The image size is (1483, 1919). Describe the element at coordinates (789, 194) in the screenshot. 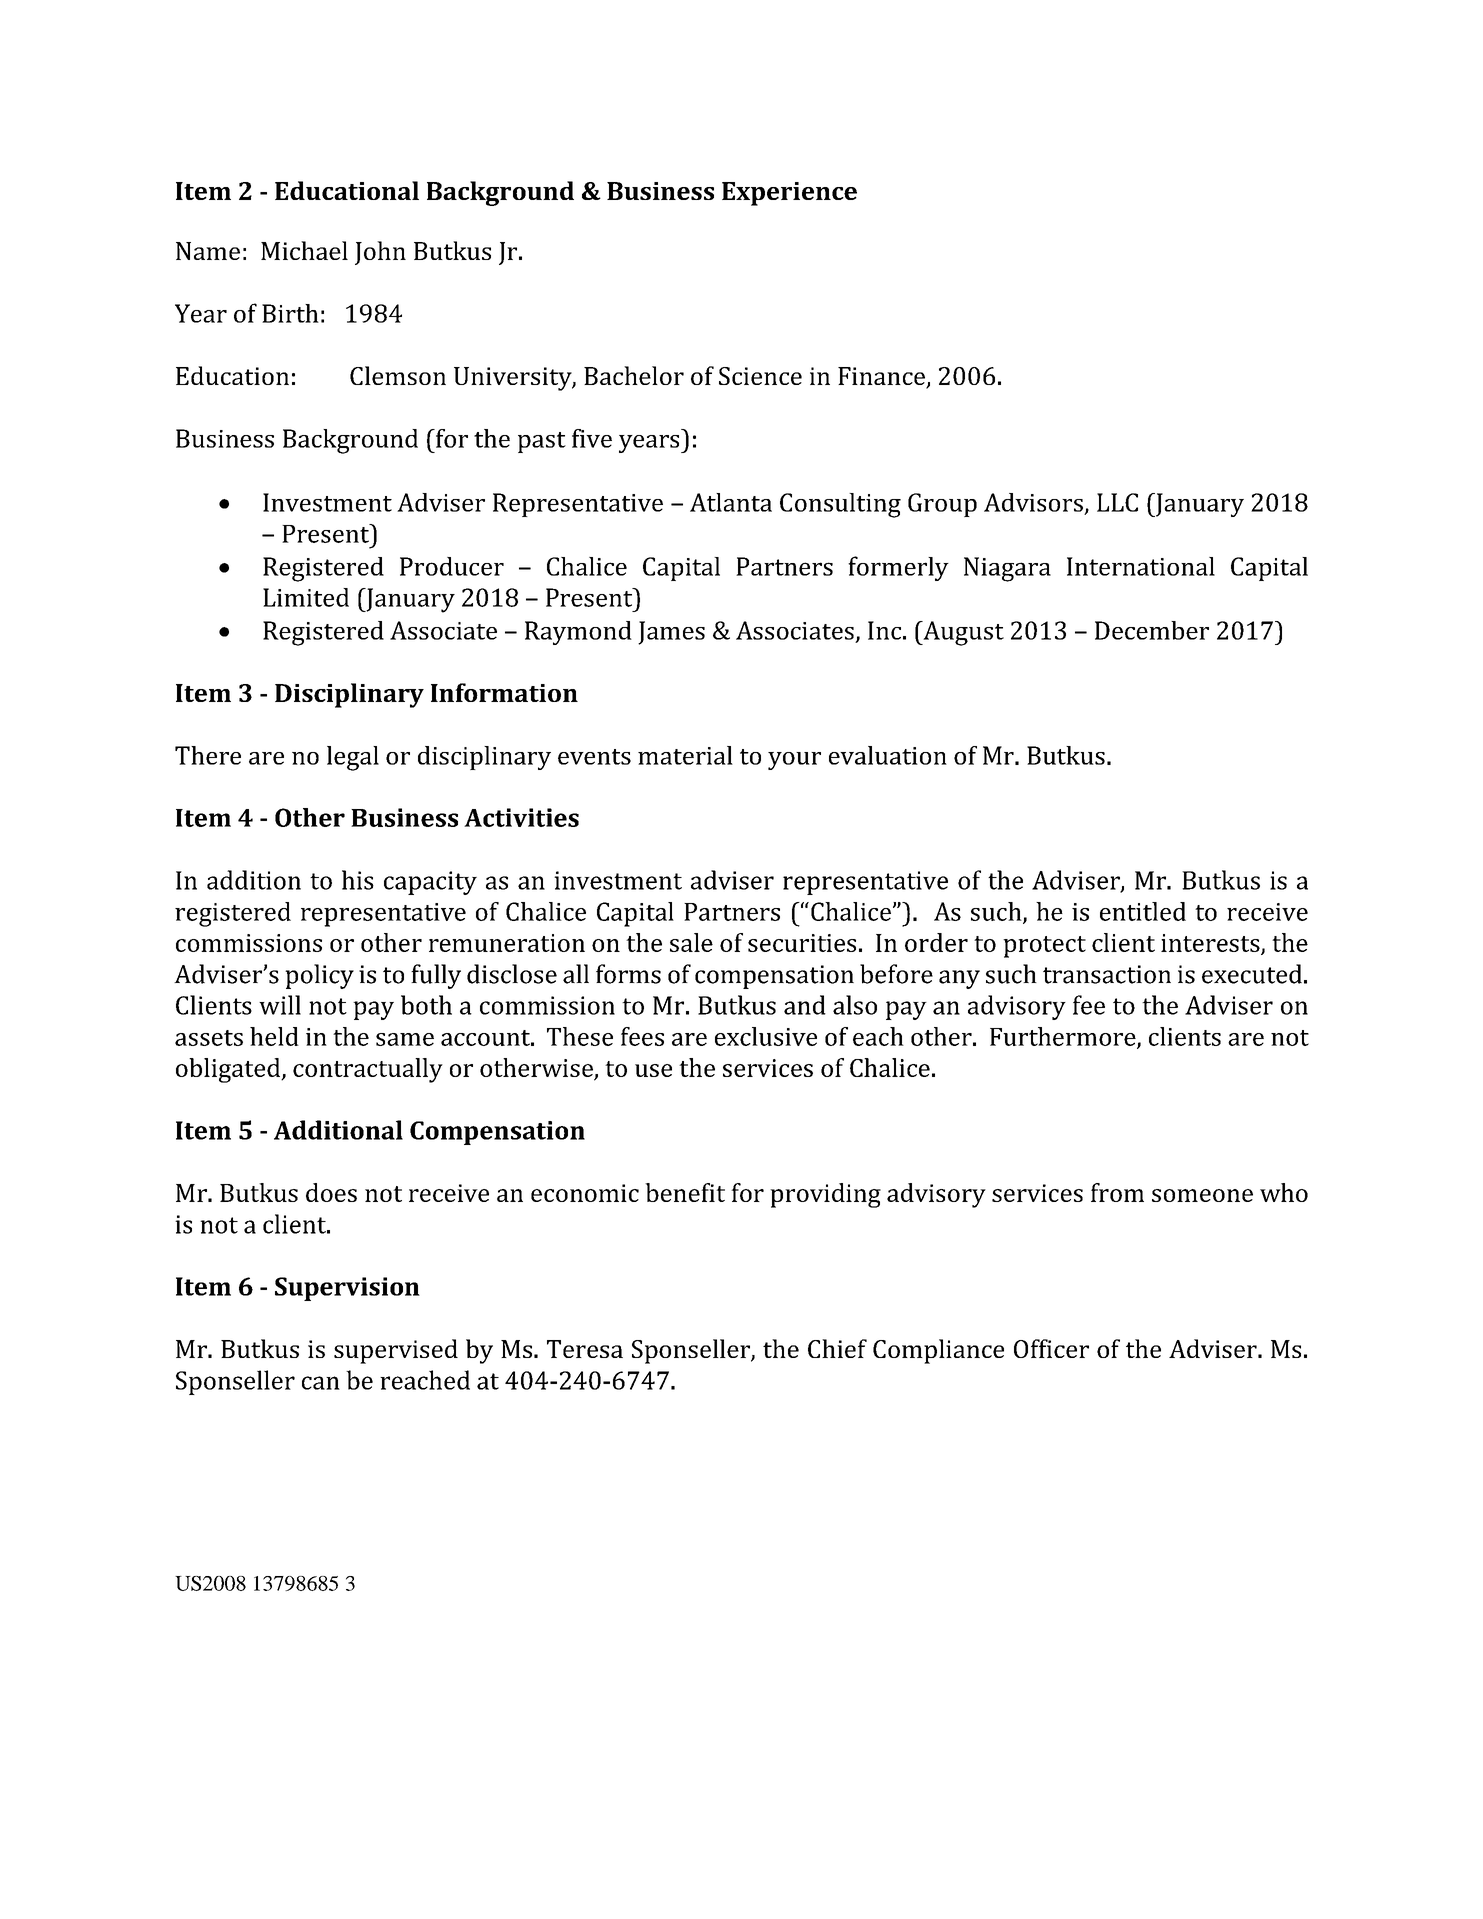

I see `Experience` at that location.
